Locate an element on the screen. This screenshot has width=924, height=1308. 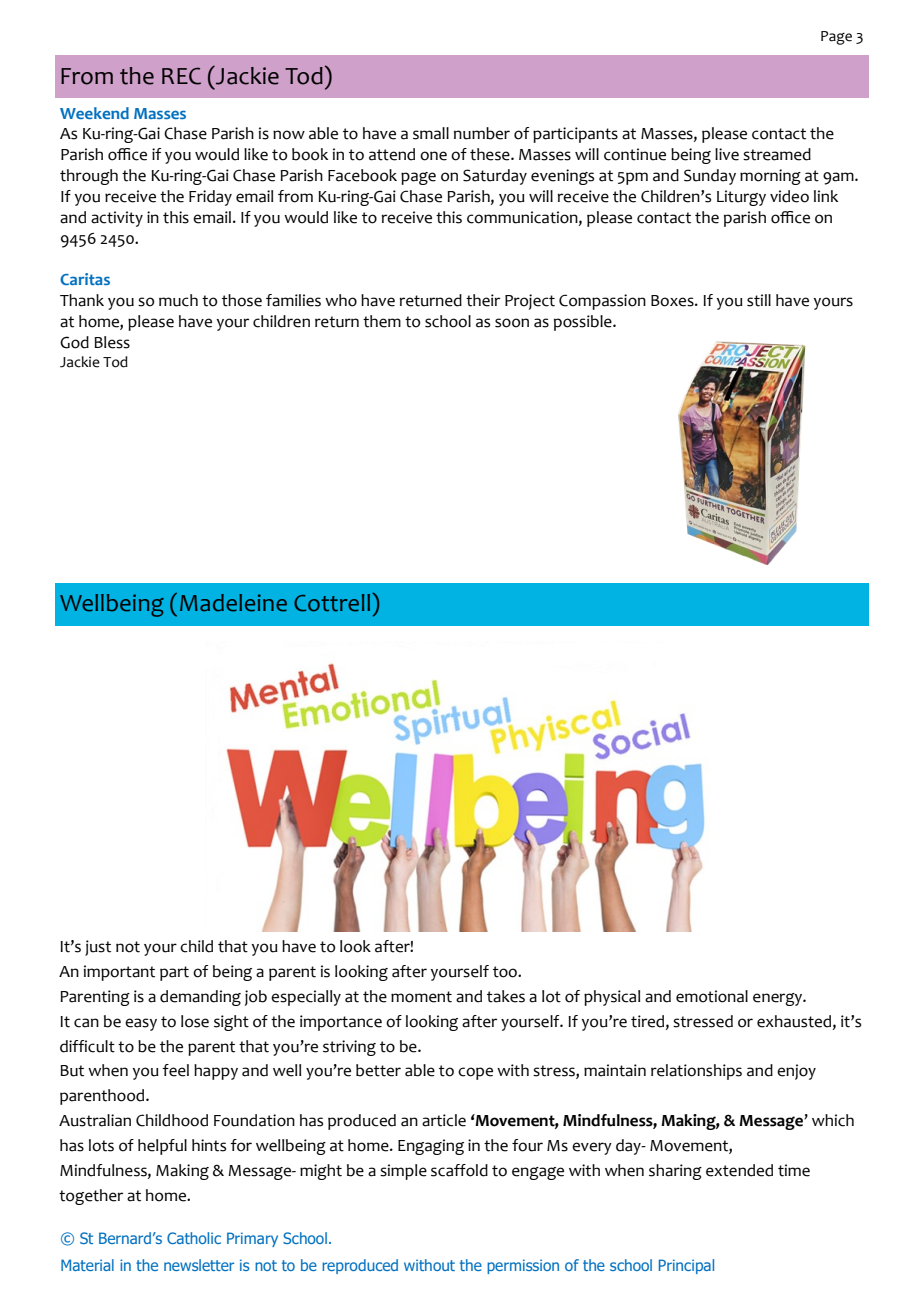
emotional is located at coordinates (712, 996).
